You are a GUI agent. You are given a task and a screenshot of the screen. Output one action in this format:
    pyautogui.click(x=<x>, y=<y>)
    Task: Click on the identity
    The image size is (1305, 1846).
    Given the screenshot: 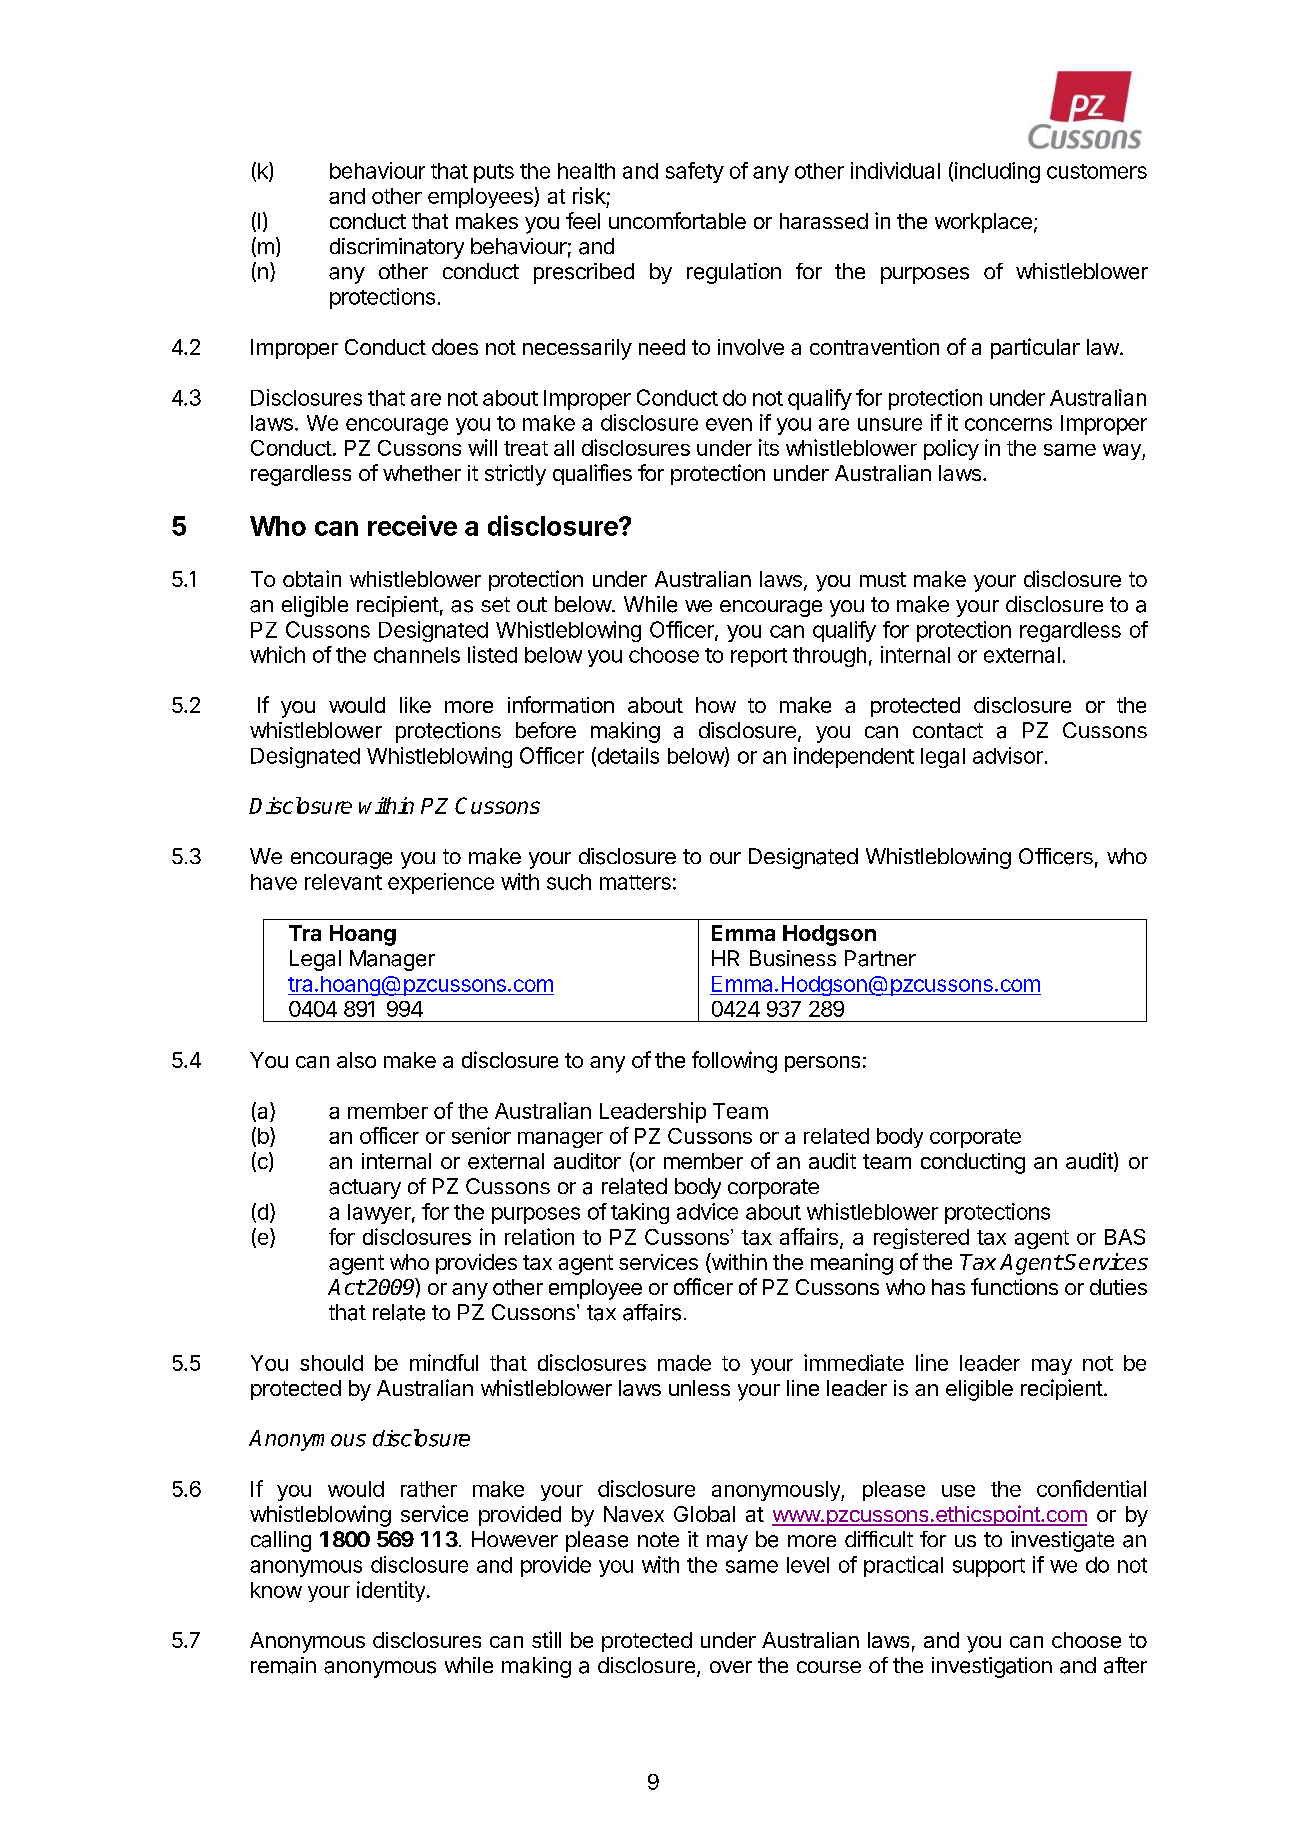 What is the action you would take?
    pyautogui.click(x=391, y=1591)
